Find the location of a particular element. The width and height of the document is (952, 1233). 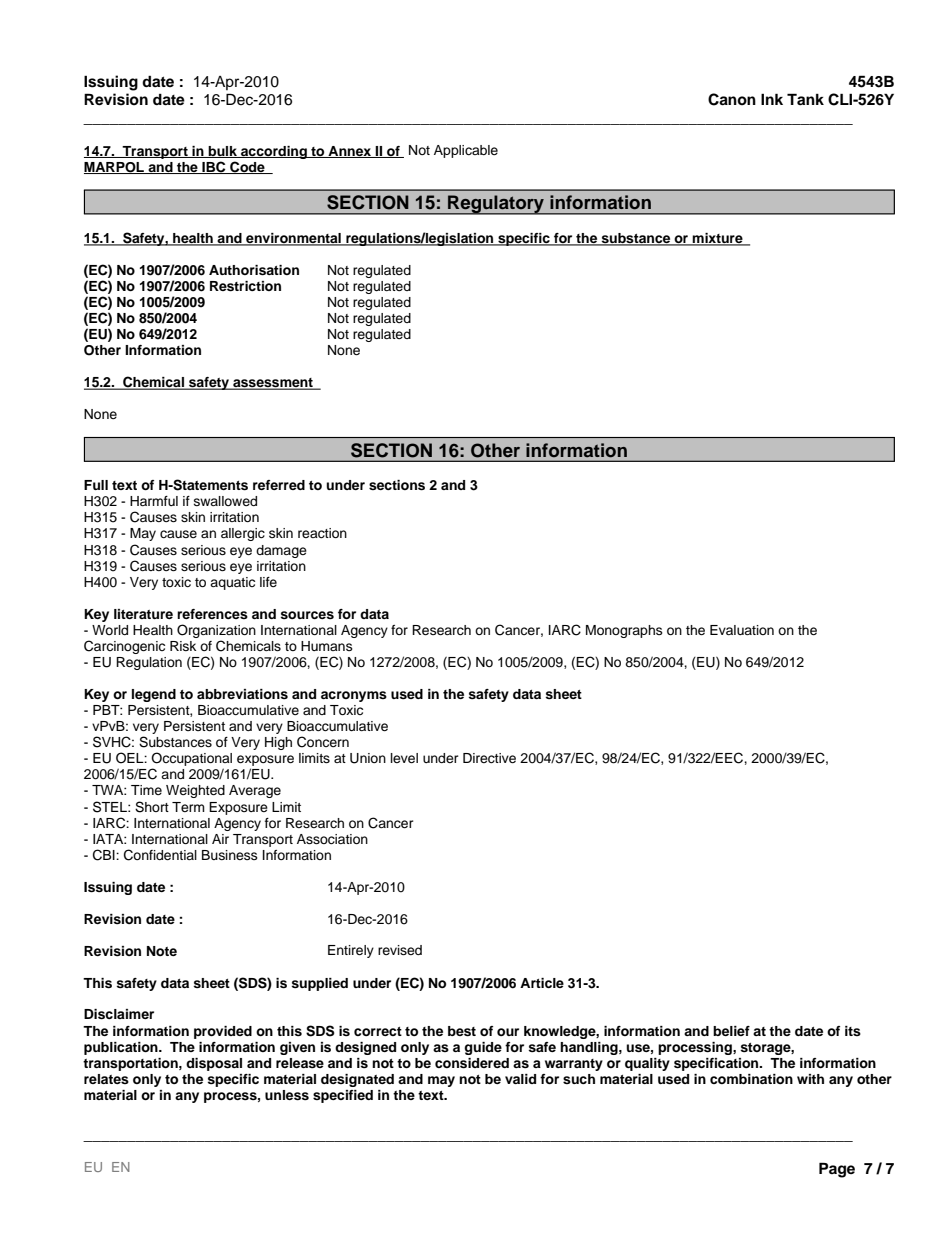

bulk is located at coordinates (223, 152).
